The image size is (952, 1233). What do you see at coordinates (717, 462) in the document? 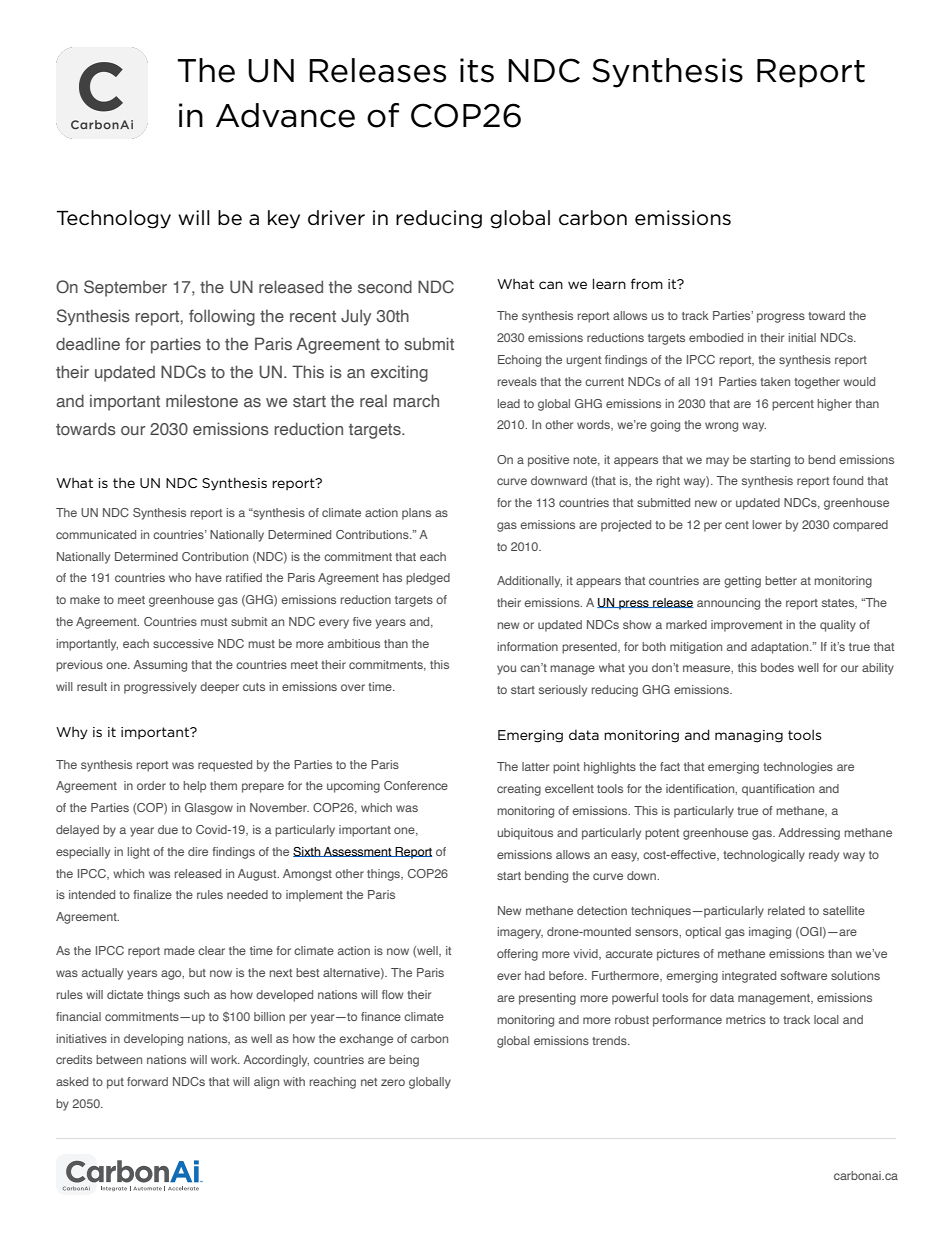
I see `may` at bounding box center [717, 462].
